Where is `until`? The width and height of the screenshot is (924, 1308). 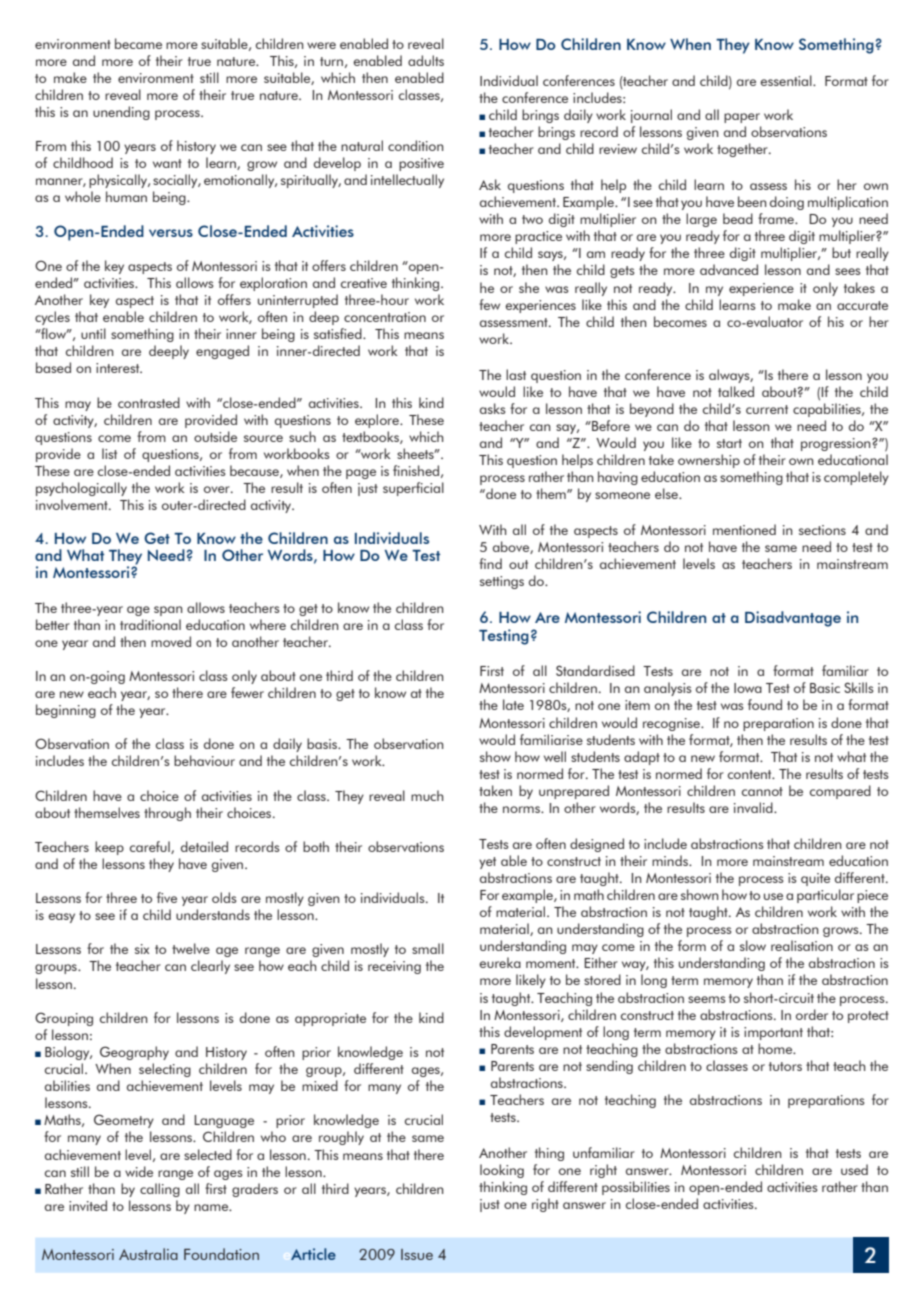
until is located at coordinates (93, 333).
